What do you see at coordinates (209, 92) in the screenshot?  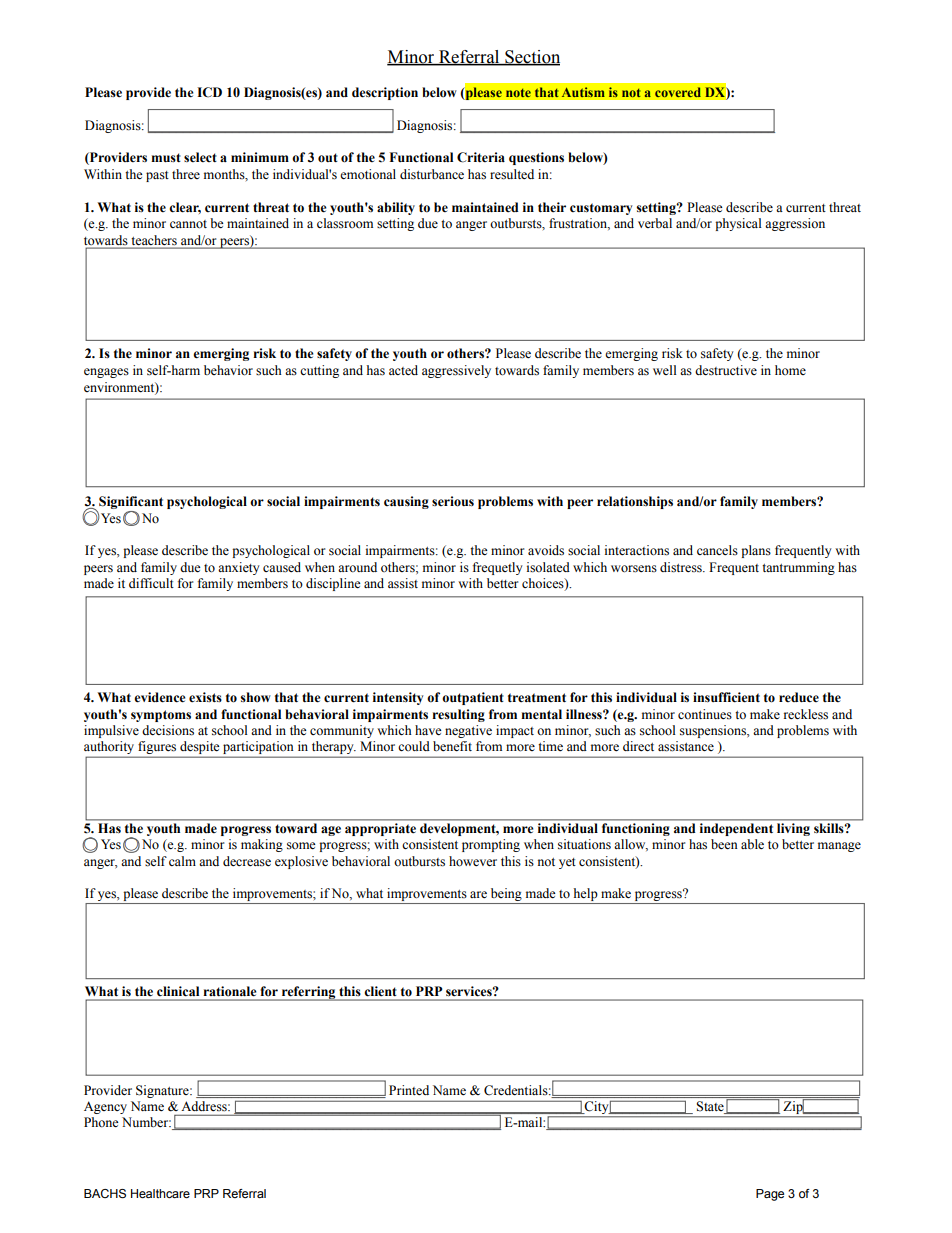 I see `ICD` at bounding box center [209, 92].
